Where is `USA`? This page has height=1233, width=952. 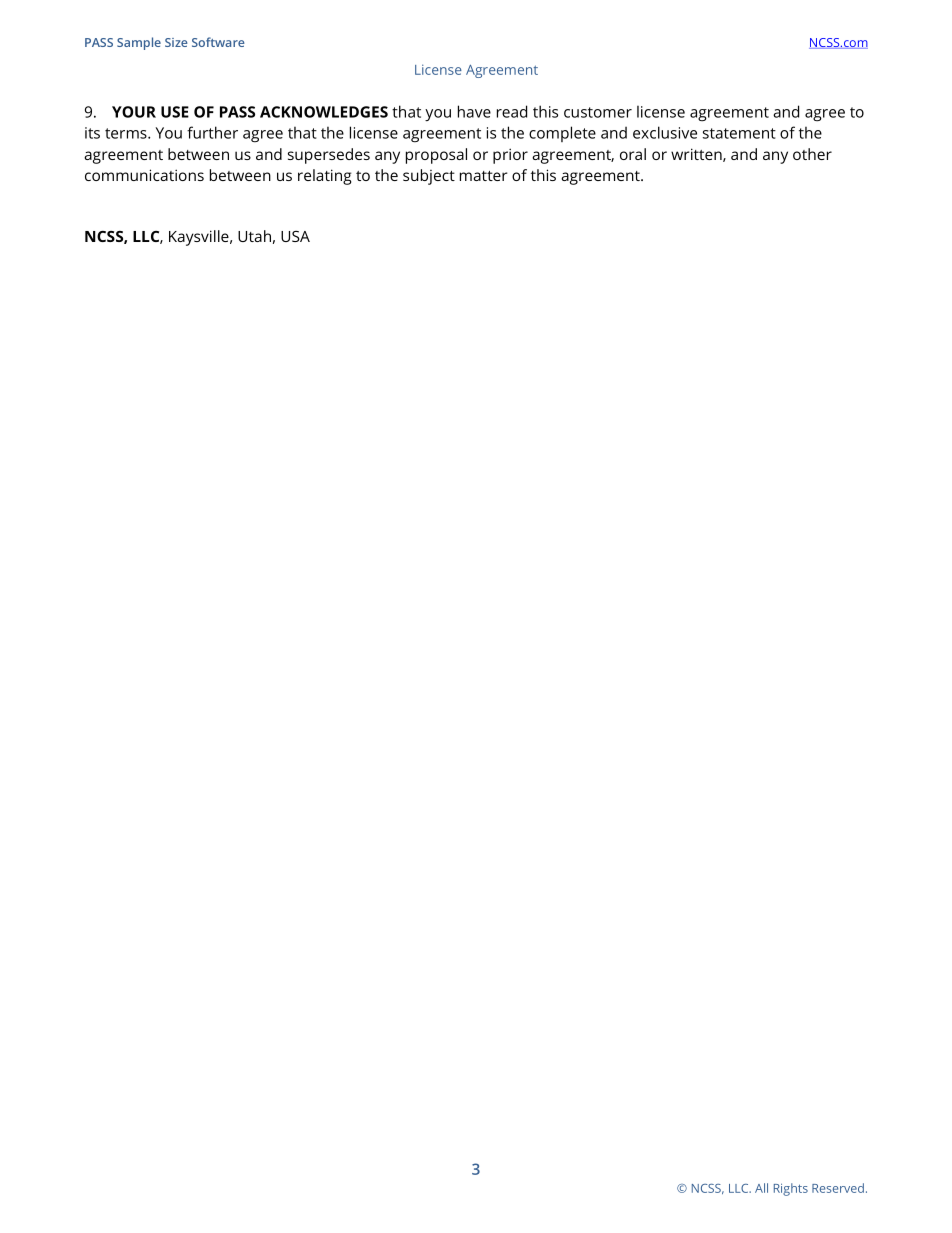
USA is located at coordinates (295, 236).
